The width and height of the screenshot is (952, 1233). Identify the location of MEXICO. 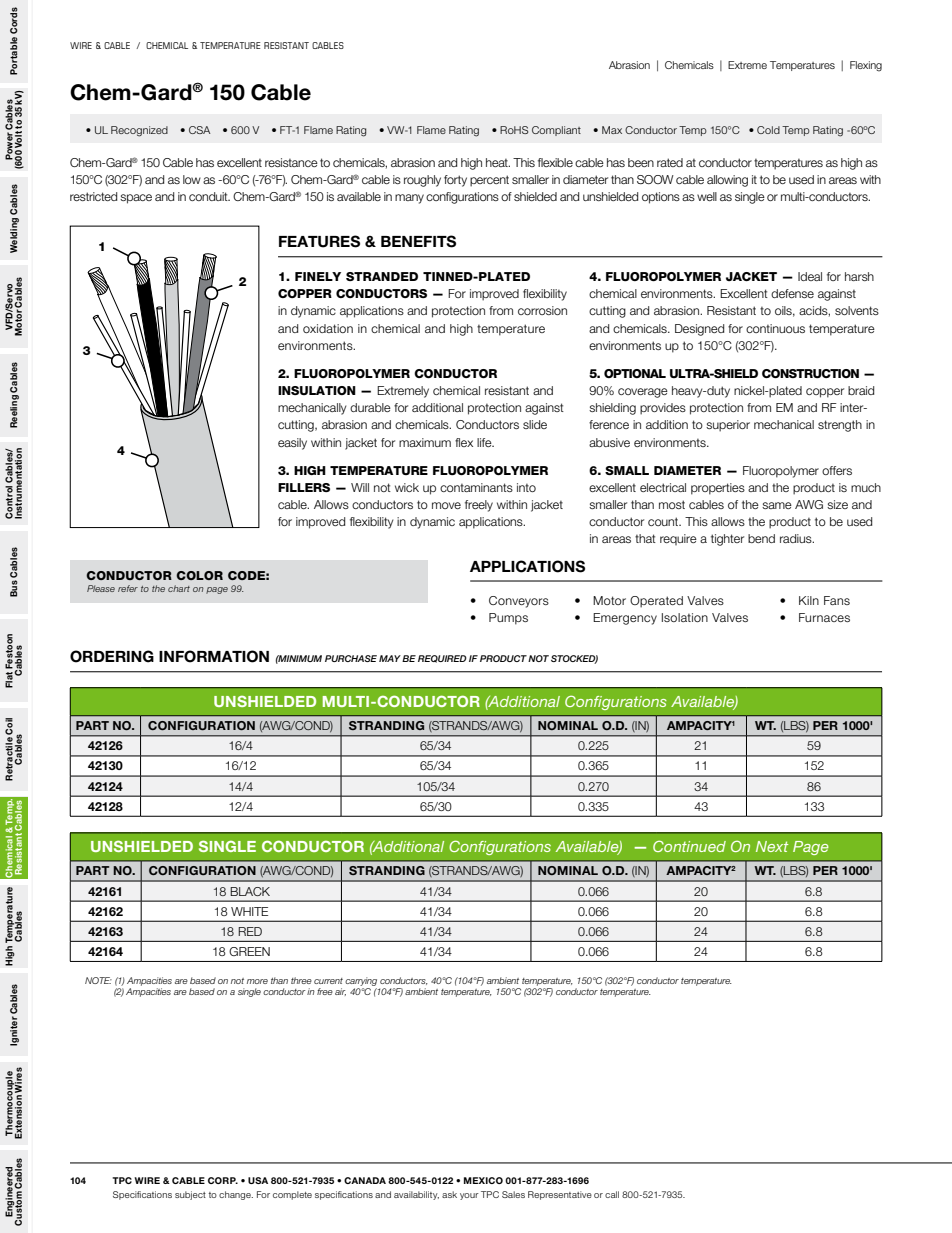
(483, 1180).
